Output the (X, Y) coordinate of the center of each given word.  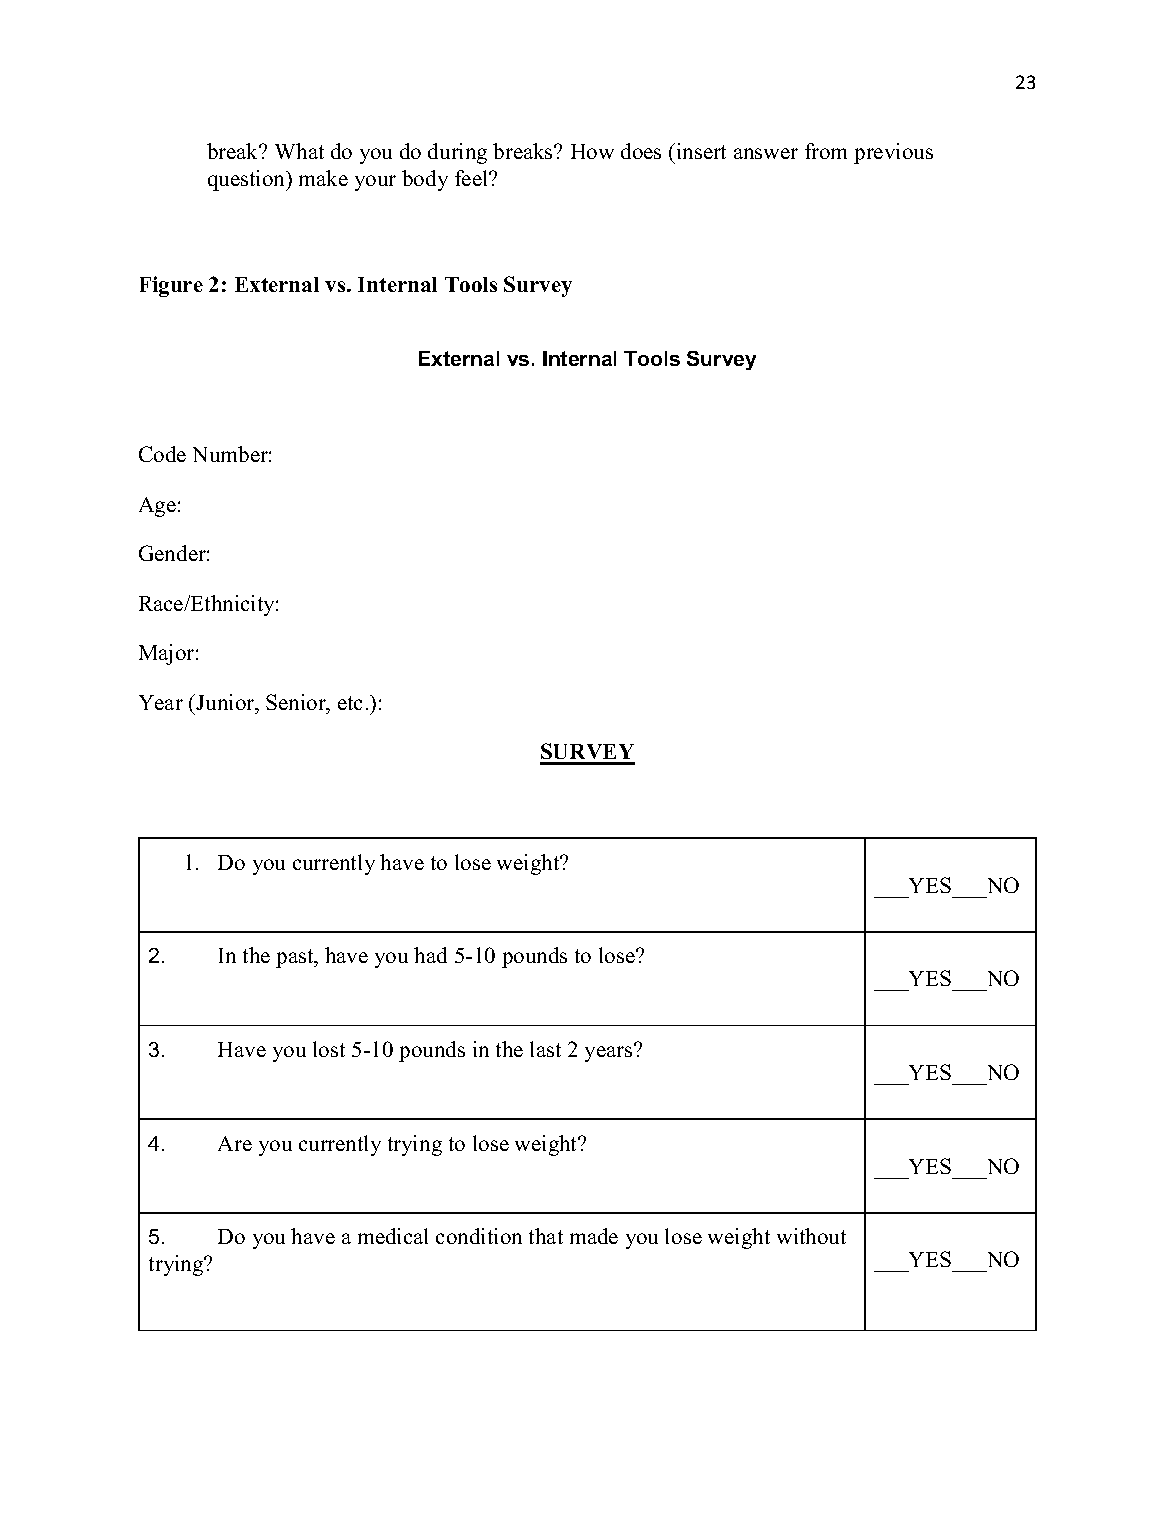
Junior (225, 702)
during (457, 153)
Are (235, 1143)
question (248, 180)
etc (350, 703)
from (826, 151)
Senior (297, 702)
